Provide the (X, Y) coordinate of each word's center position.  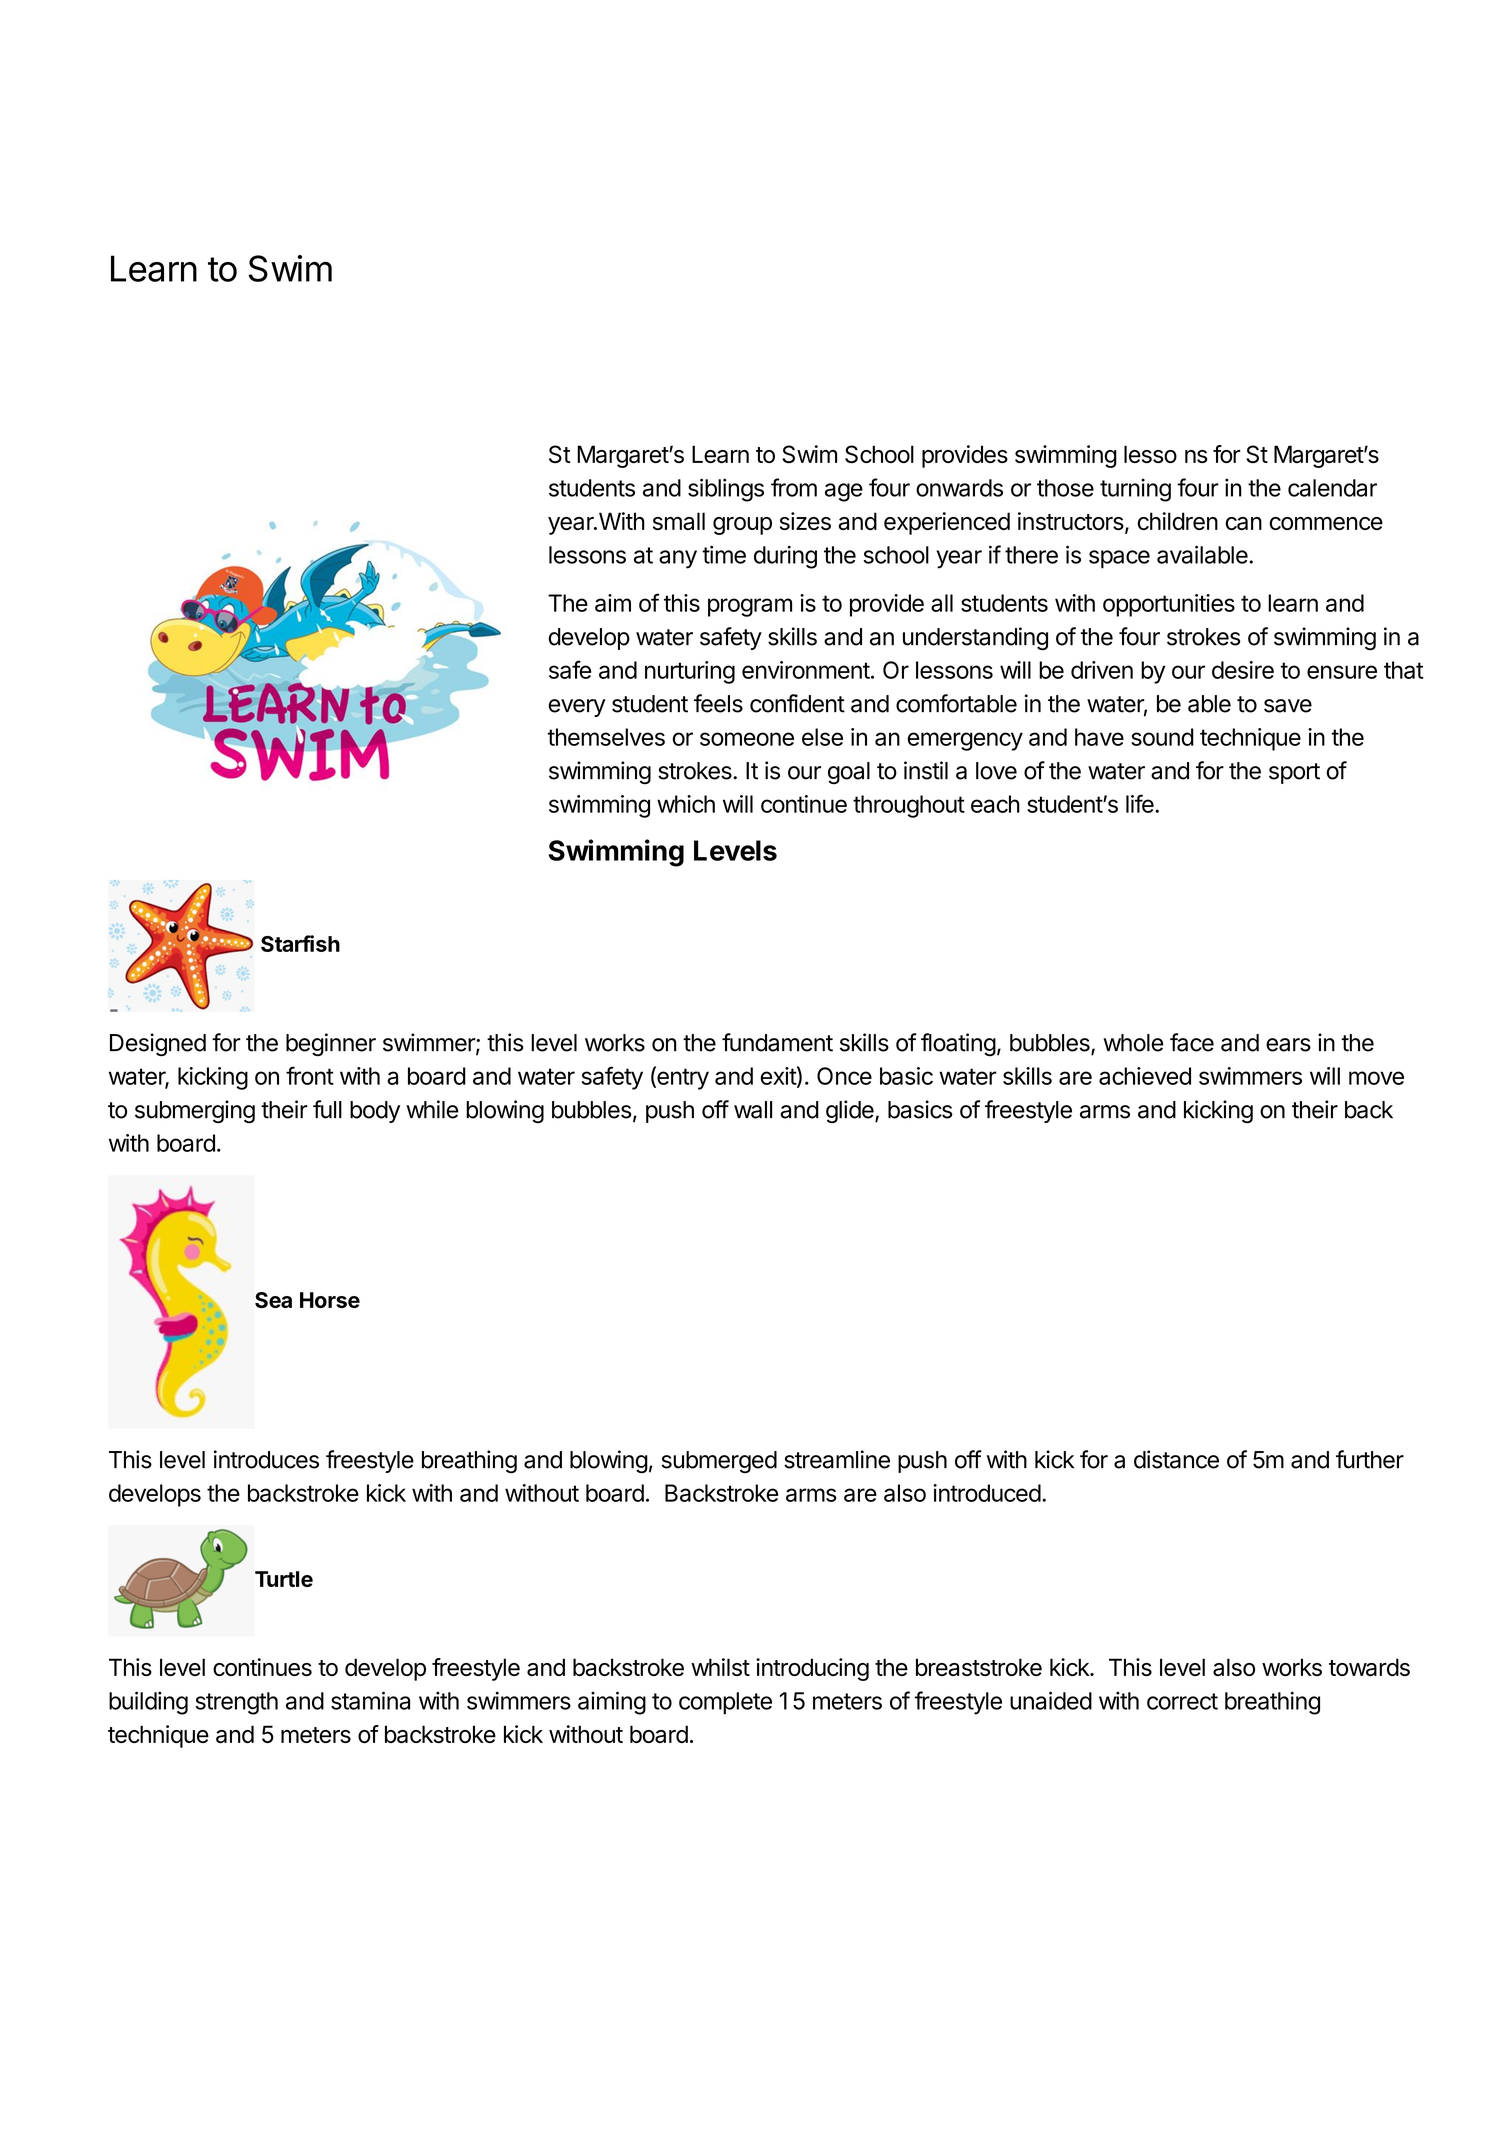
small (679, 521)
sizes (805, 521)
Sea (273, 1300)
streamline (837, 1459)
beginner (331, 1044)
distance (1176, 1459)
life (1141, 803)
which (686, 804)
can (1243, 523)
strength (236, 1703)
